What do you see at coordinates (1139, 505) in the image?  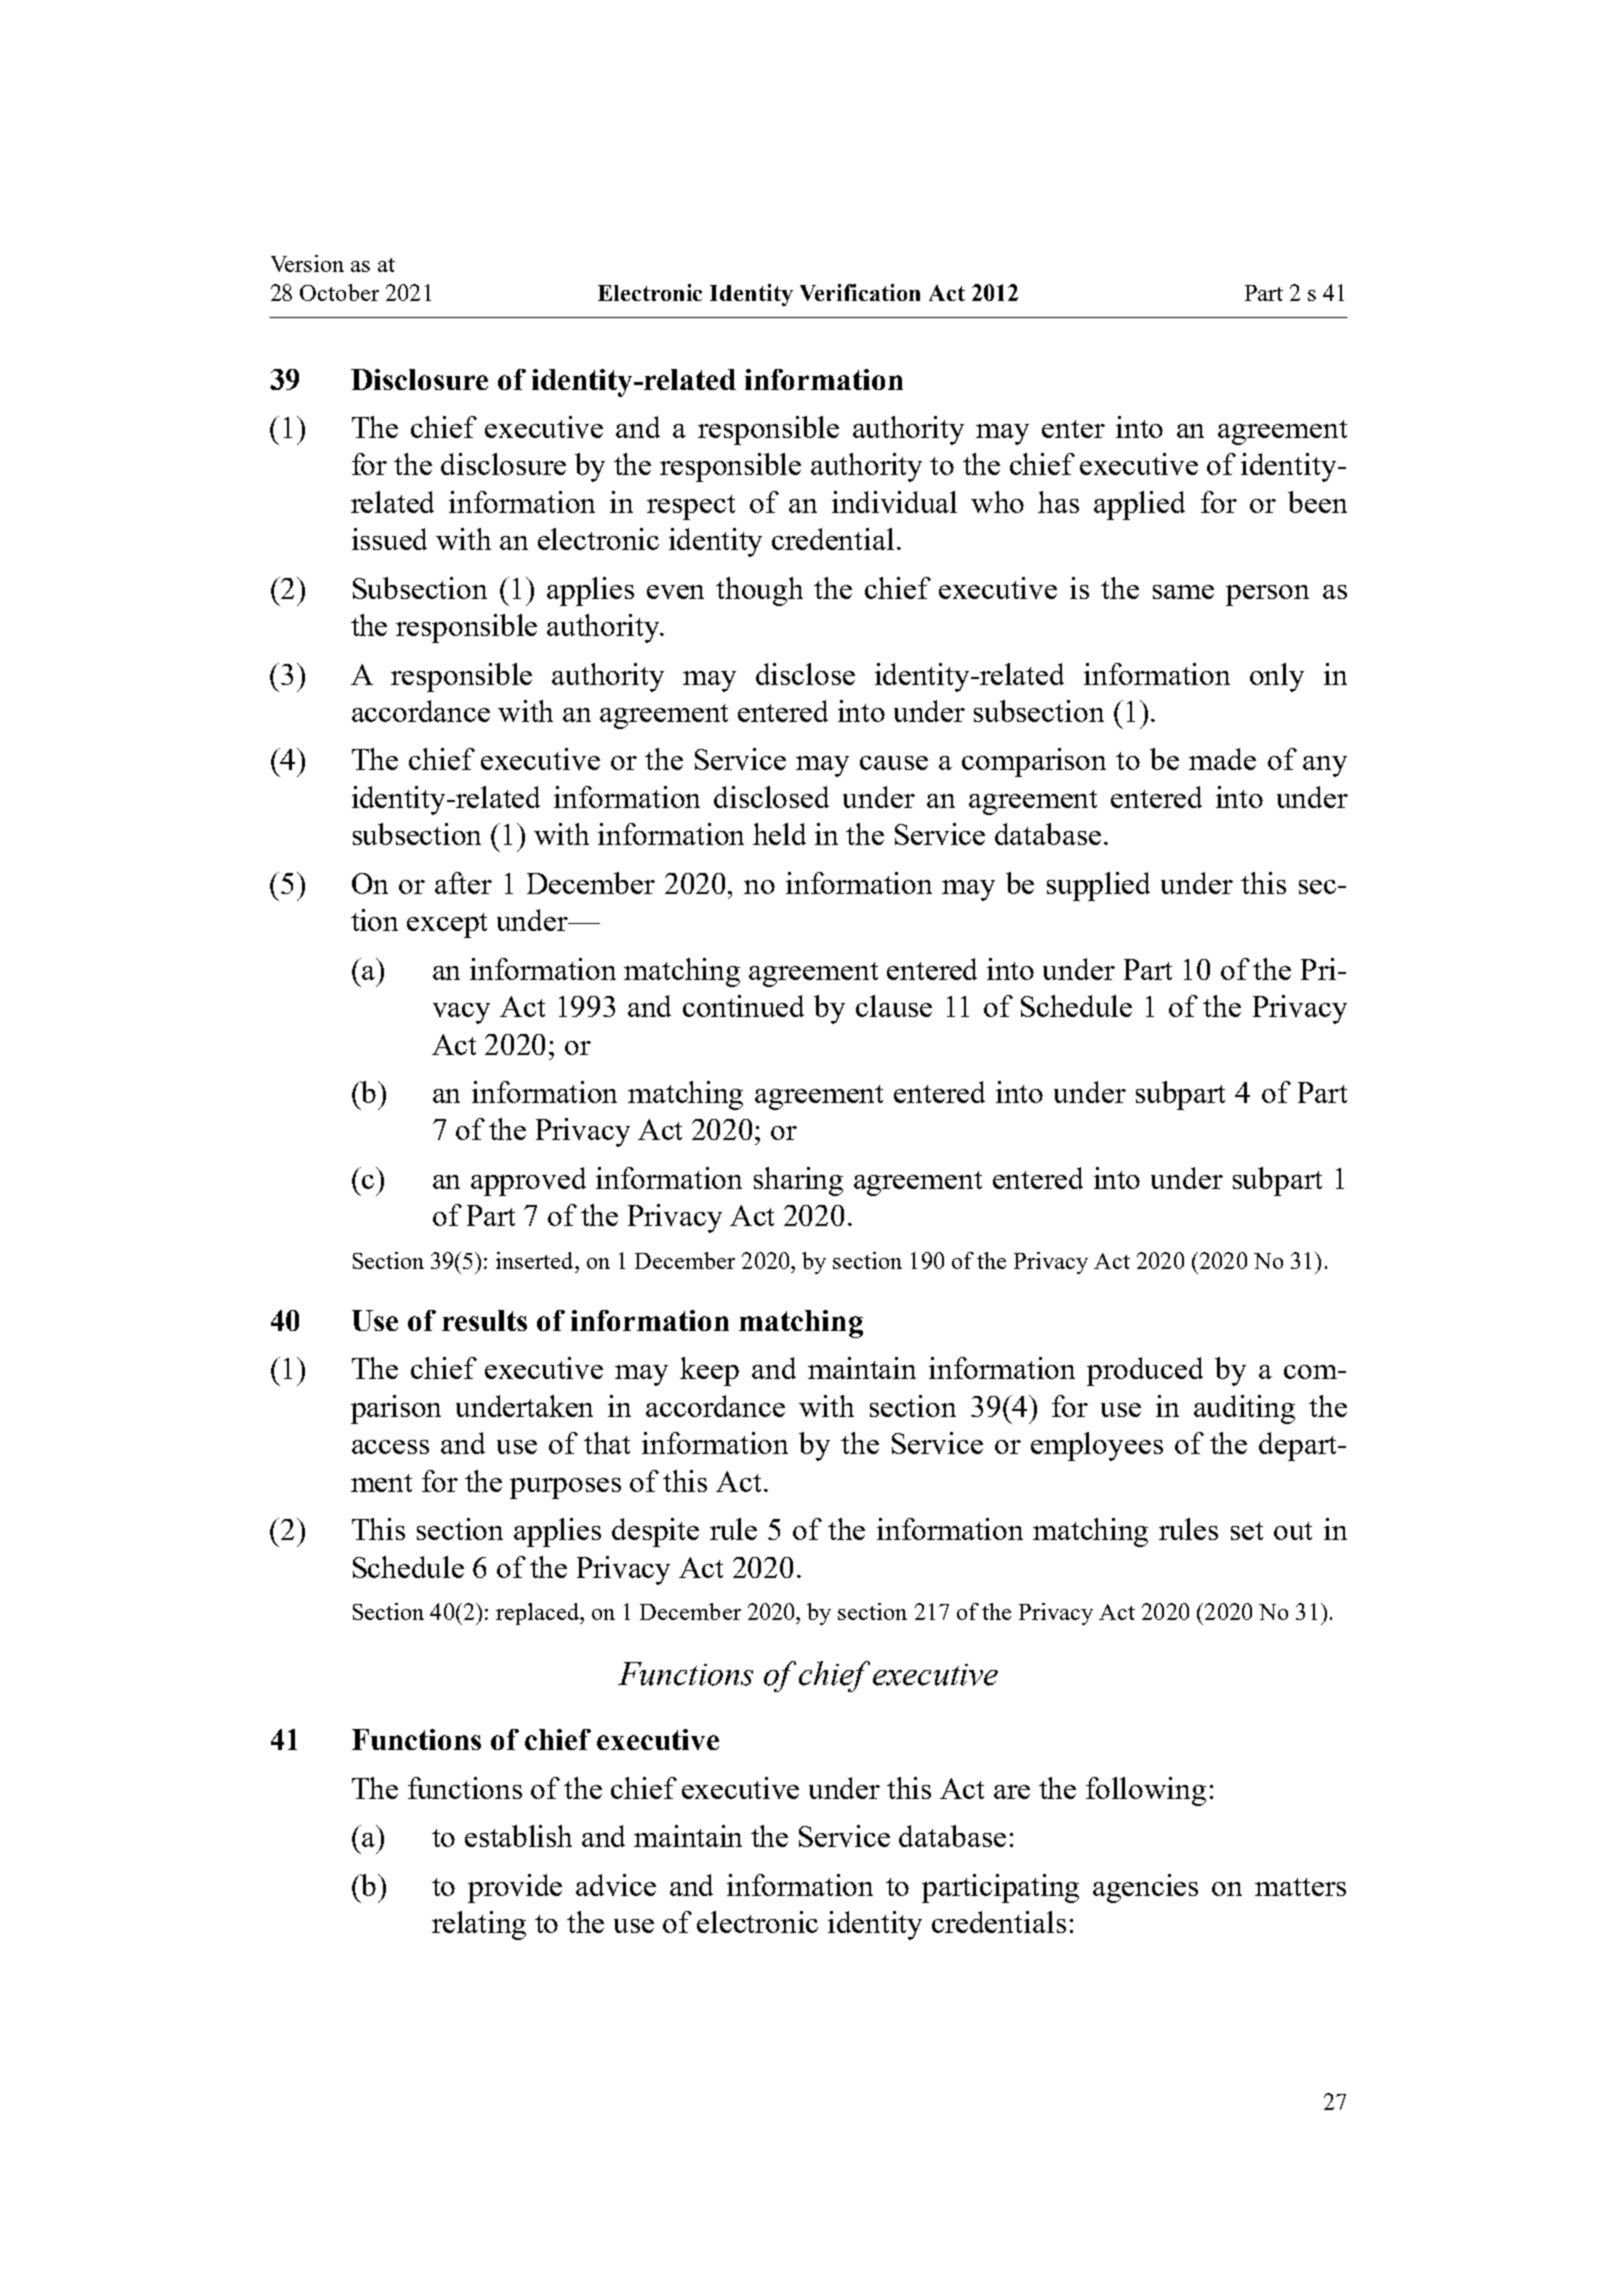 I see `applied` at bounding box center [1139, 505].
